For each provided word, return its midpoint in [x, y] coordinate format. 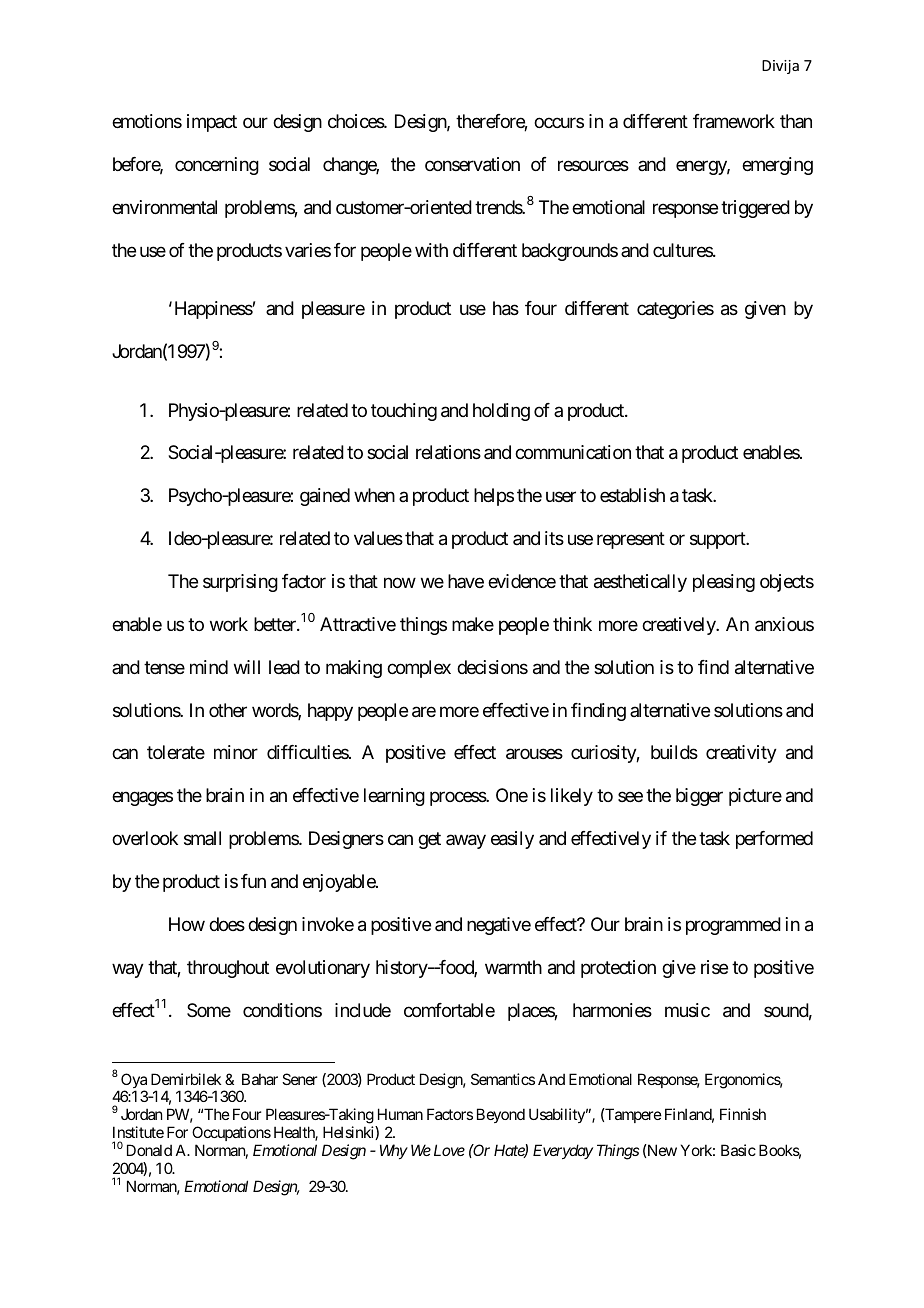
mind [209, 667]
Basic [738, 1150]
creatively [679, 626]
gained [325, 497]
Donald [149, 1150]
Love [449, 1150]
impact [212, 123]
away [466, 842]
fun [253, 881]
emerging [777, 166]
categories [675, 310]
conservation [472, 164]
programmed [733, 926]
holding [501, 412]
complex [419, 669]
